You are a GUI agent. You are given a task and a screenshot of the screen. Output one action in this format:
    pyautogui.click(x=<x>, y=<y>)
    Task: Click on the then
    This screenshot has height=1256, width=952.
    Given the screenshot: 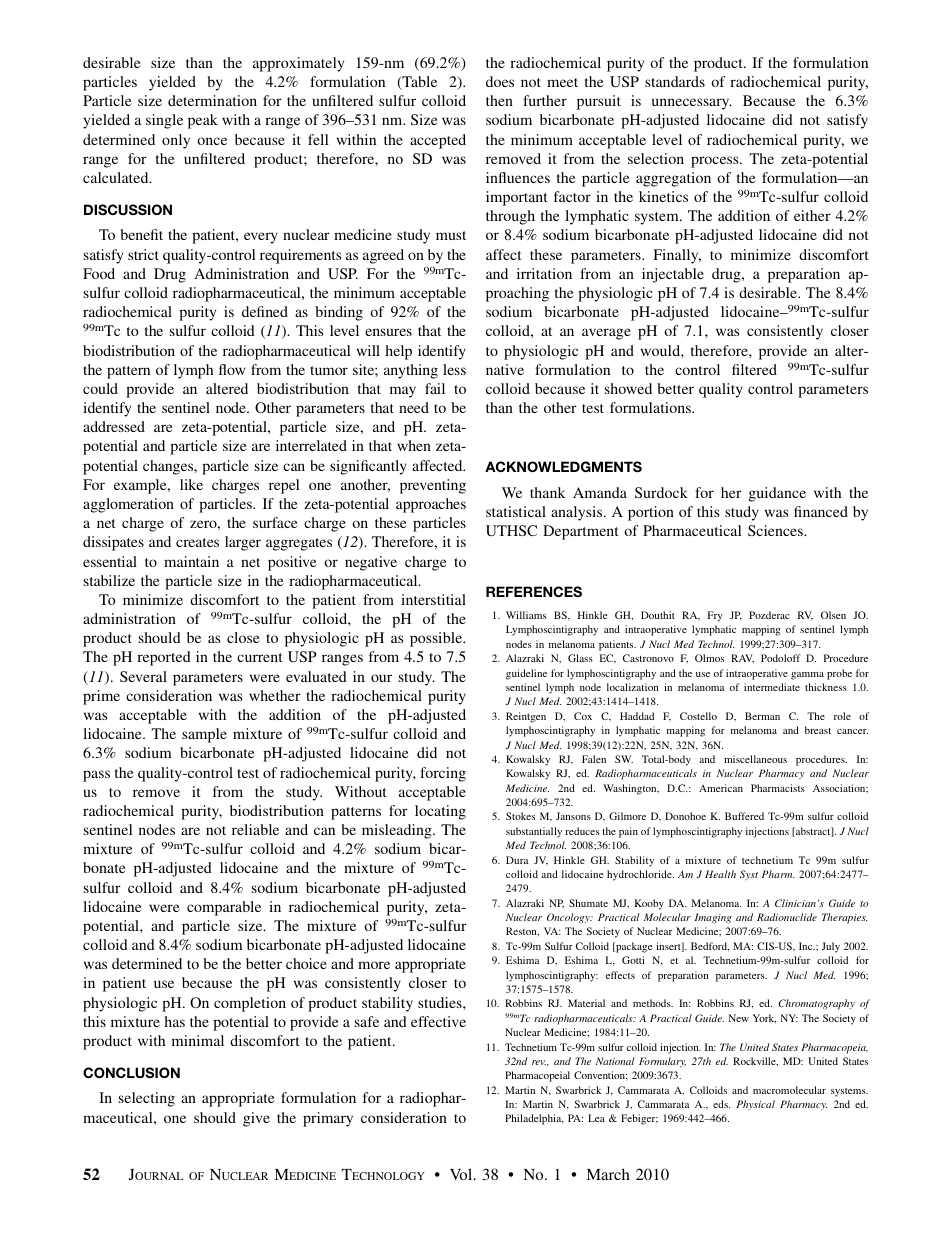 What is the action you would take?
    pyautogui.click(x=499, y=100)
